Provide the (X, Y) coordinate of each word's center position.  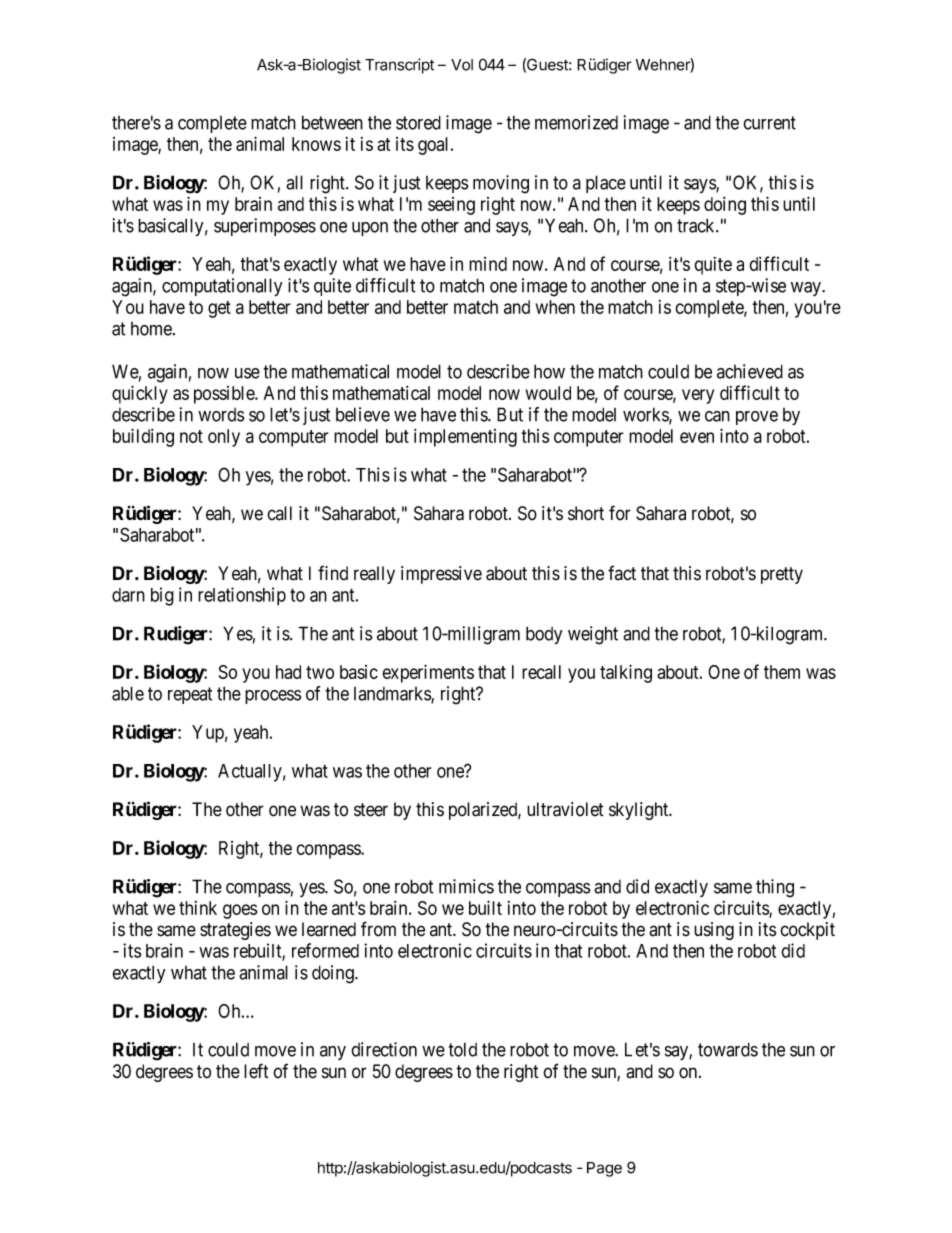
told (462, 1049)
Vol (462, 65)
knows (316, 144)
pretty (782, 575)
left (256, 1071)
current (769, 123)
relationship (242, 596)
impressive (441, 575)
